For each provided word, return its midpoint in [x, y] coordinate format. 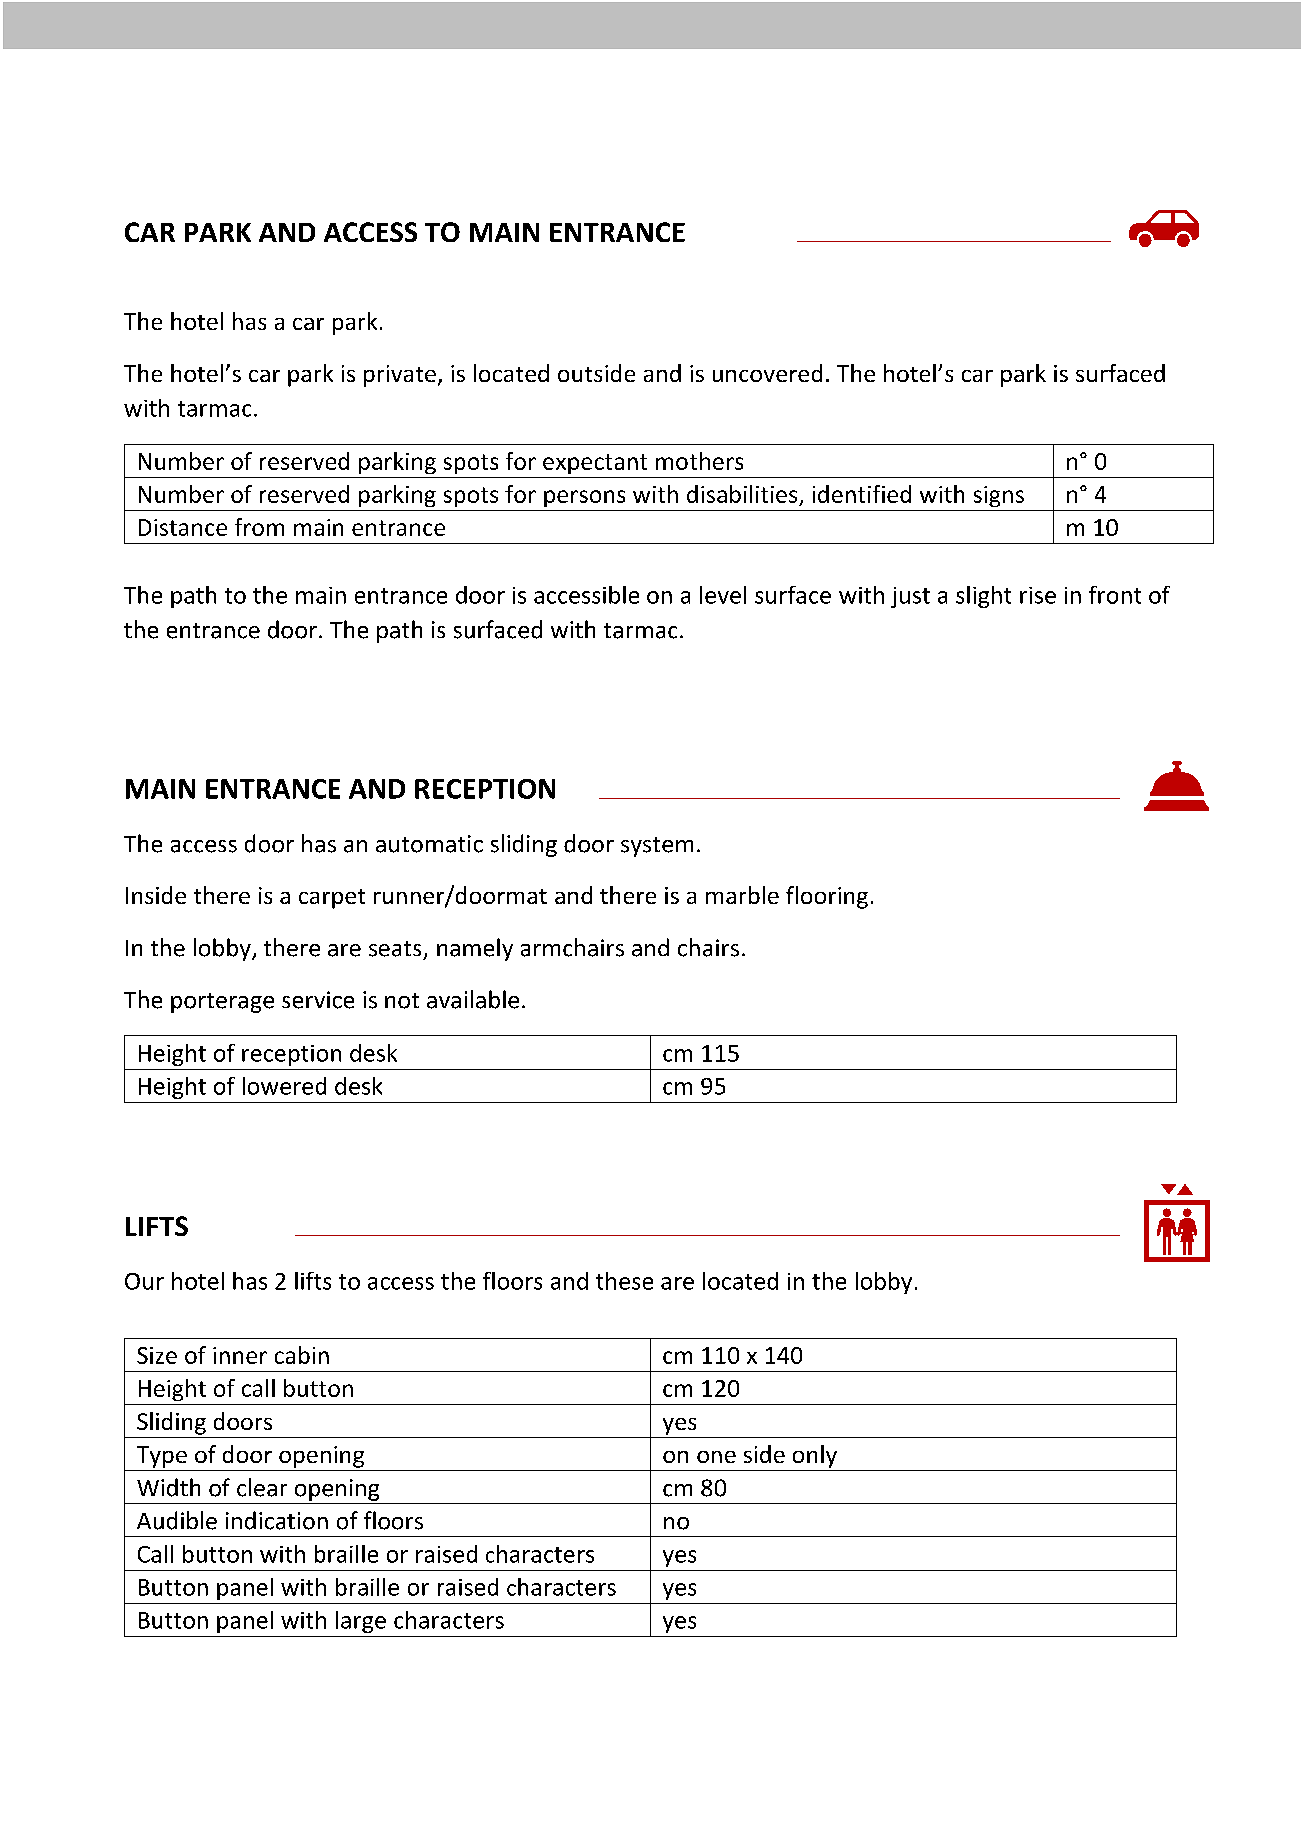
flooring [827, 897]
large [361, 1622]
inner [240, 1355]
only [815, 1456]
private [400, 376]
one [716, 1457]
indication [277, 1520]
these [624, 1281]
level [723, 595]
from [259, 527]
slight [983, 597]
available [473, 999]
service [318, 1000]
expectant [595, 464]
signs [999, 496]
